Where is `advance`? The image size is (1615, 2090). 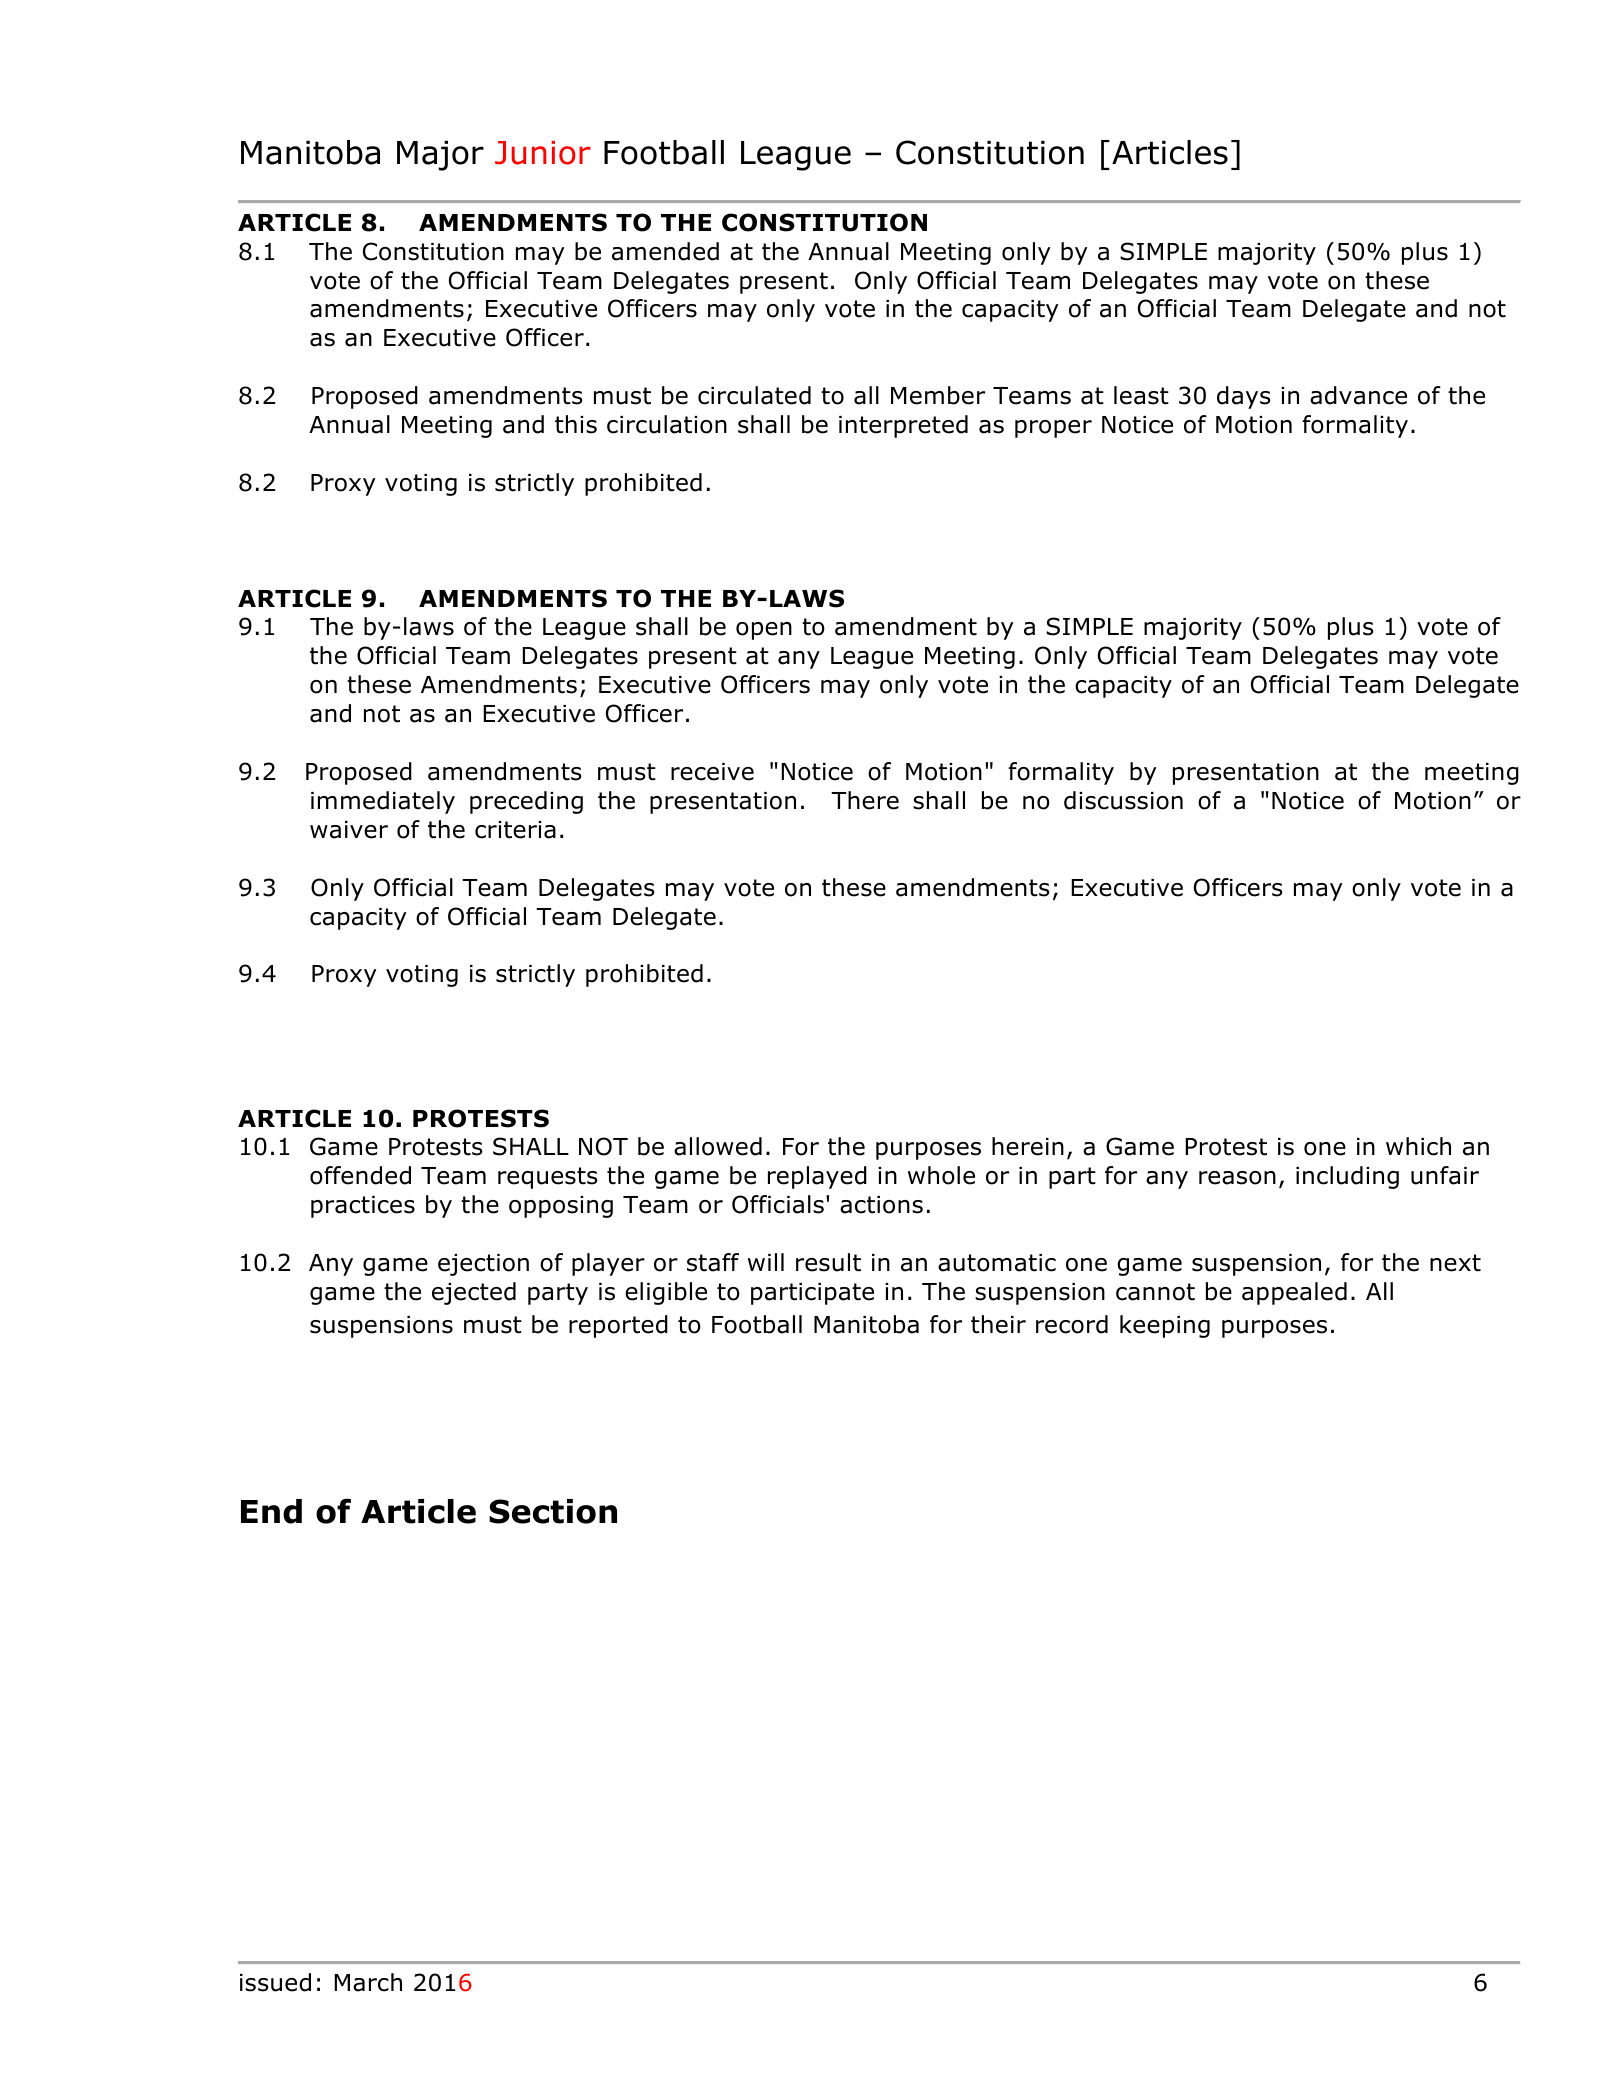 advance is located at coordinates (1358, 395).
